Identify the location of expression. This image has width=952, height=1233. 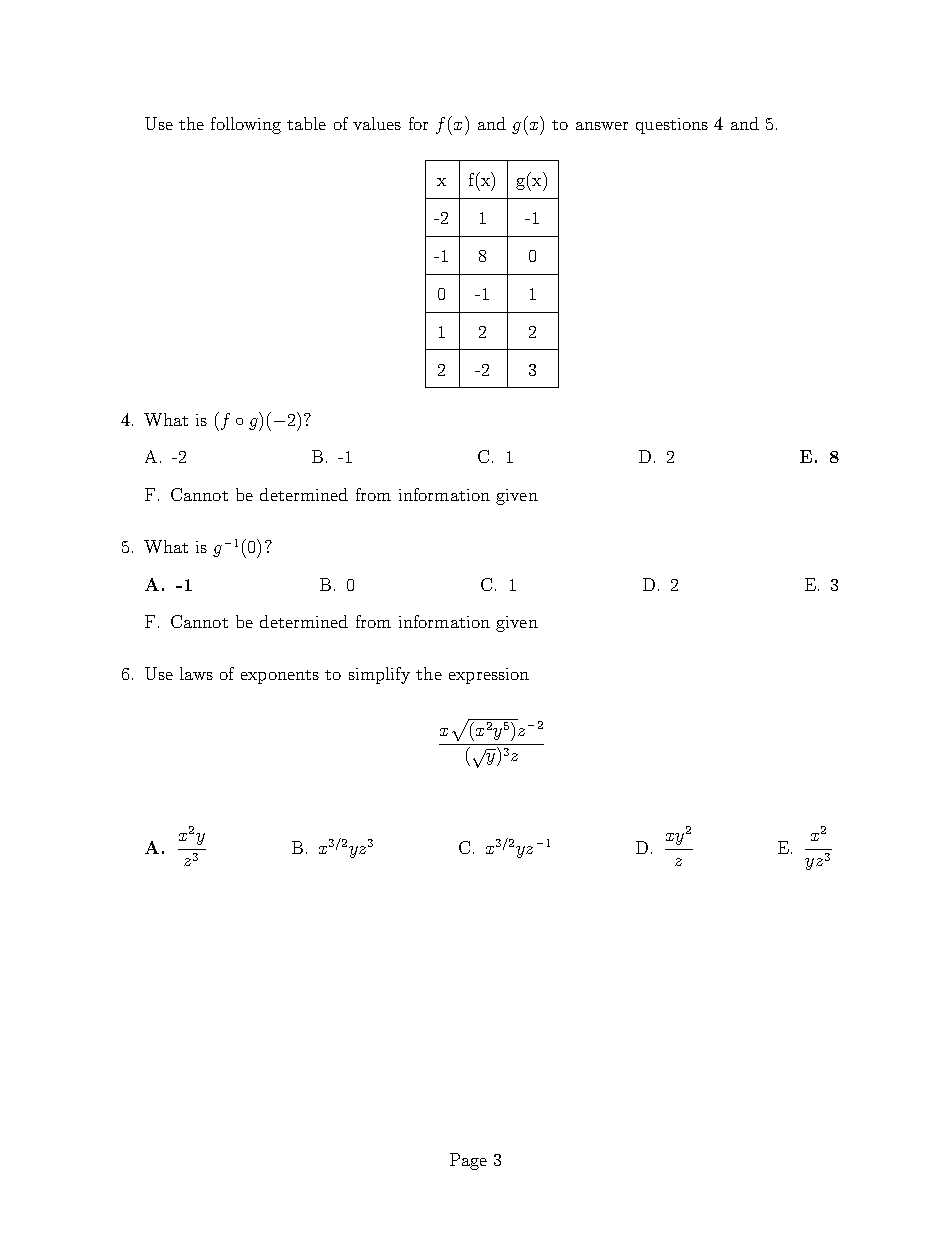
(489, 676).
